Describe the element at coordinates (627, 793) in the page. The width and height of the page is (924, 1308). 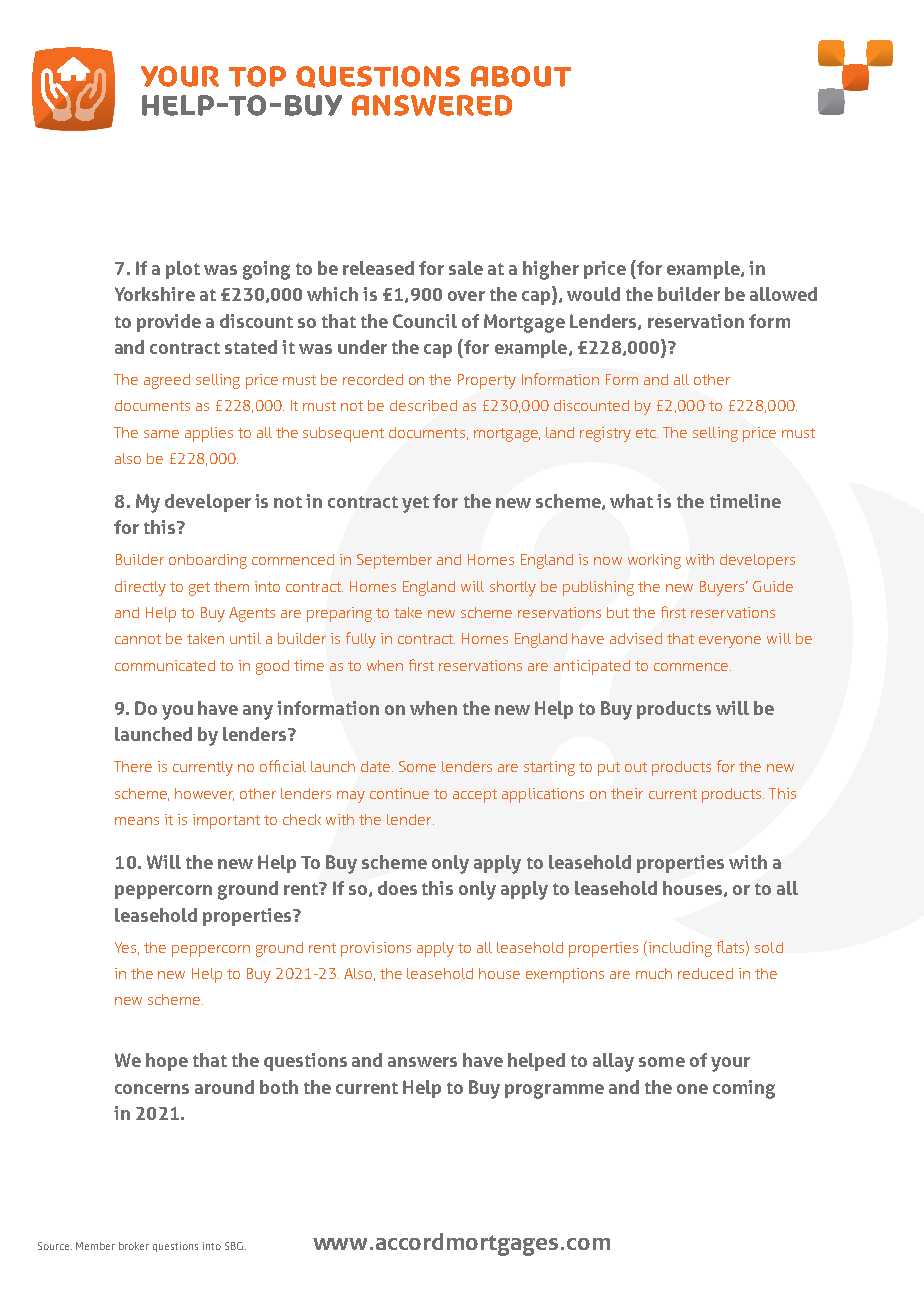
I see `their` at that location.
